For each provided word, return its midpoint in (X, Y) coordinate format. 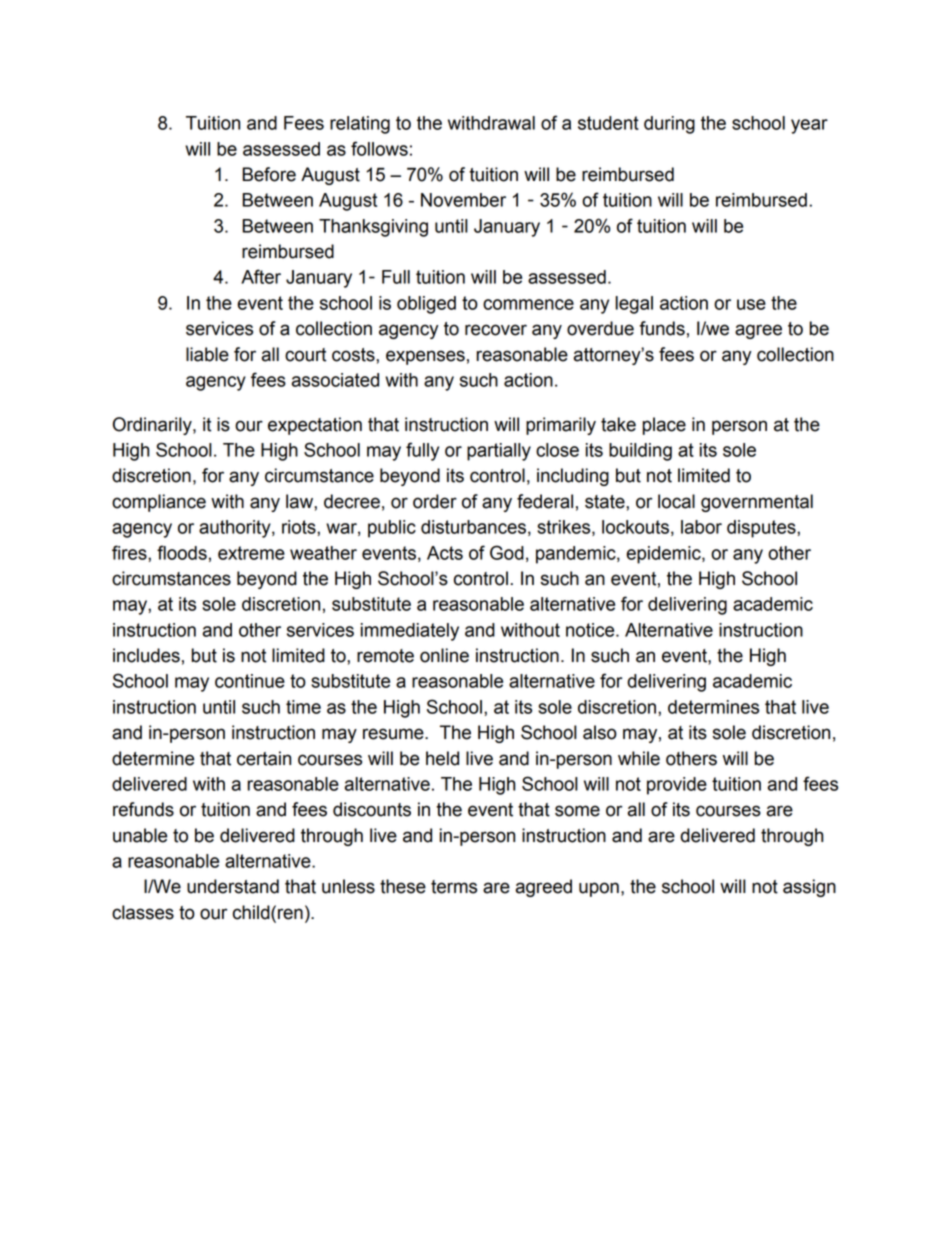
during (669, 125)
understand (233, 886)
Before (269, 174)
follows (379, 148)
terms (454, 887)
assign (809, 888)
